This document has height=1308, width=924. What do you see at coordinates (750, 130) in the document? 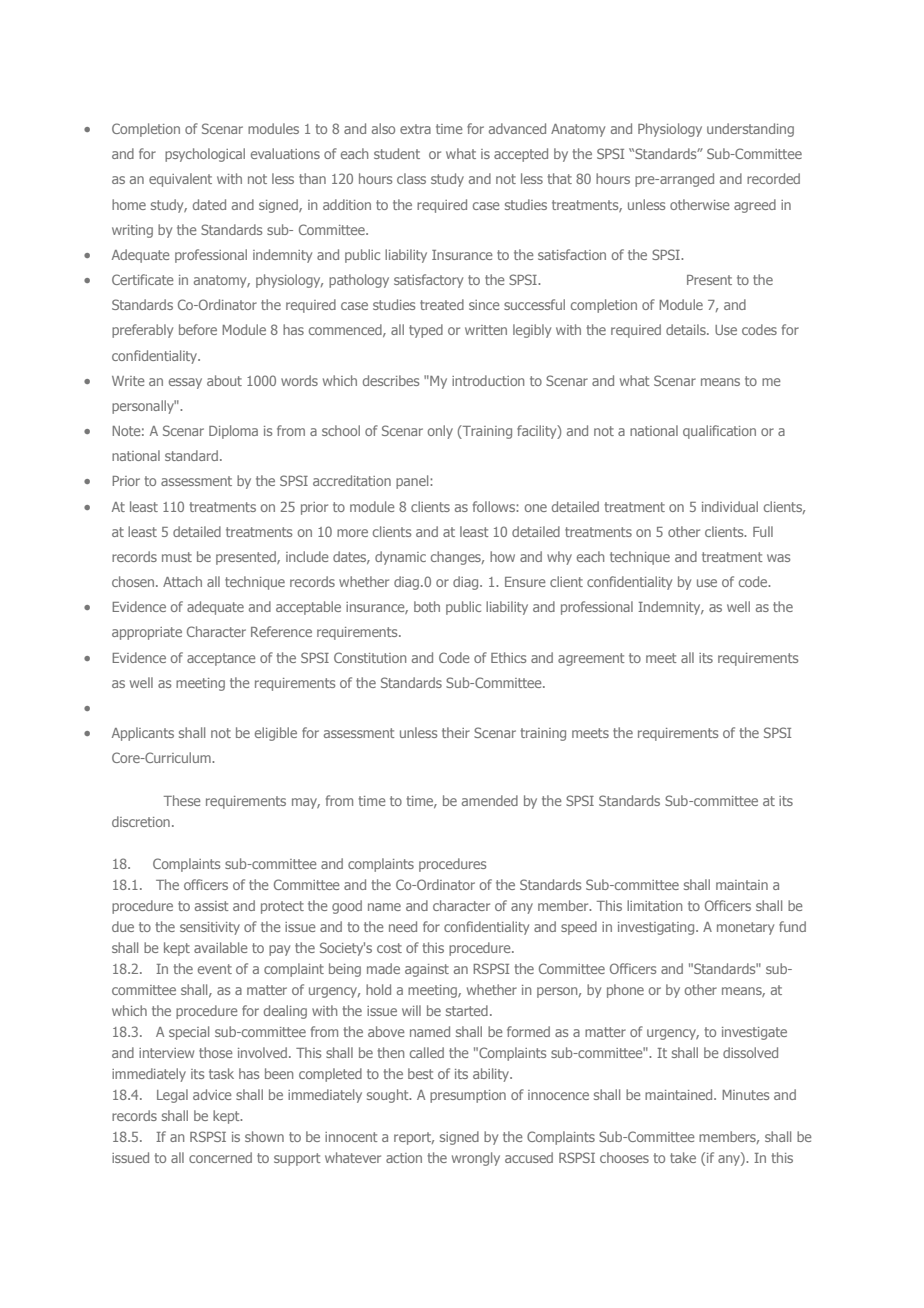
I see `understanding` at bounding box center [750, 130].
